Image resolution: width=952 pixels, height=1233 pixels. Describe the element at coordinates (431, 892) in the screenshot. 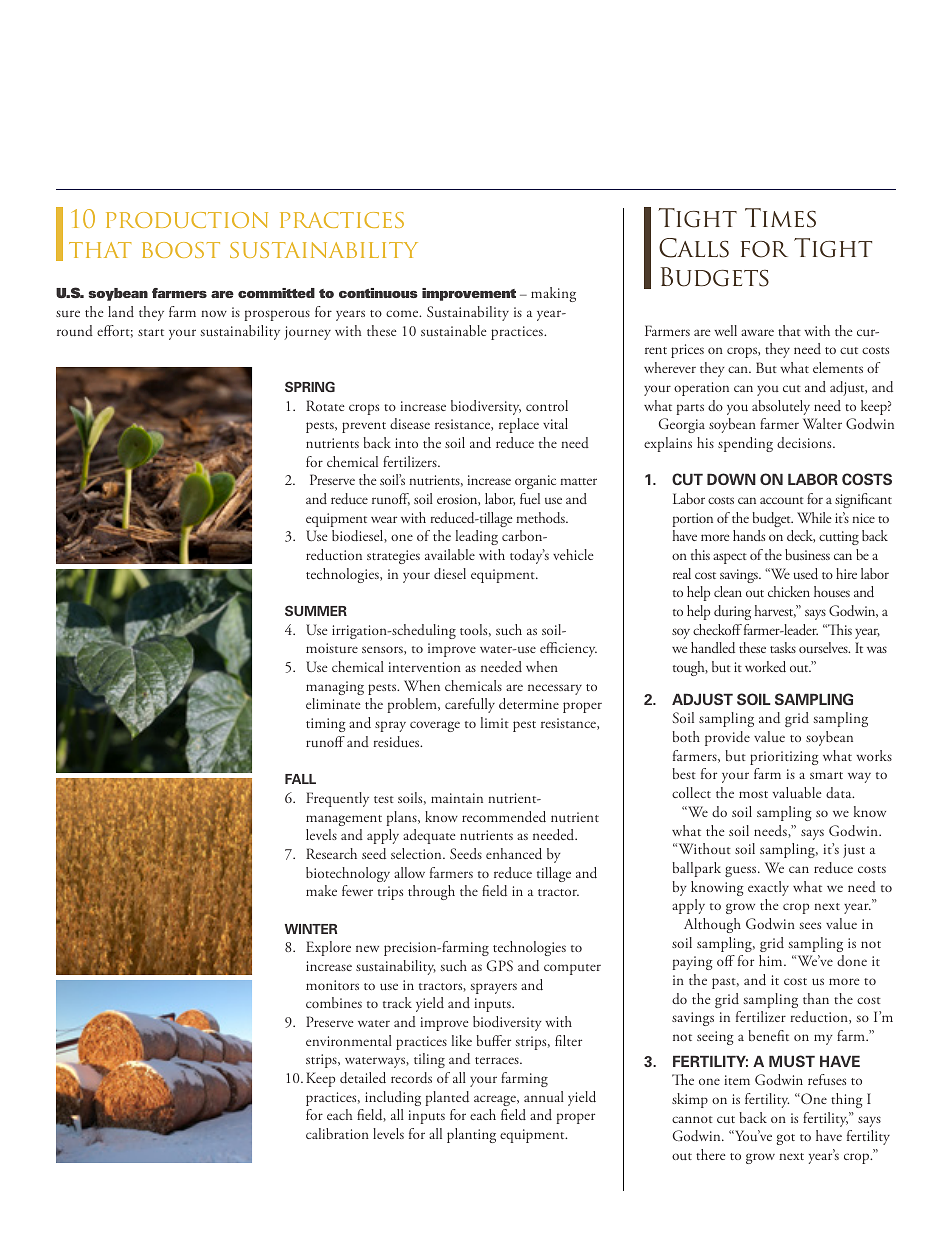

I see `through` at that location.
